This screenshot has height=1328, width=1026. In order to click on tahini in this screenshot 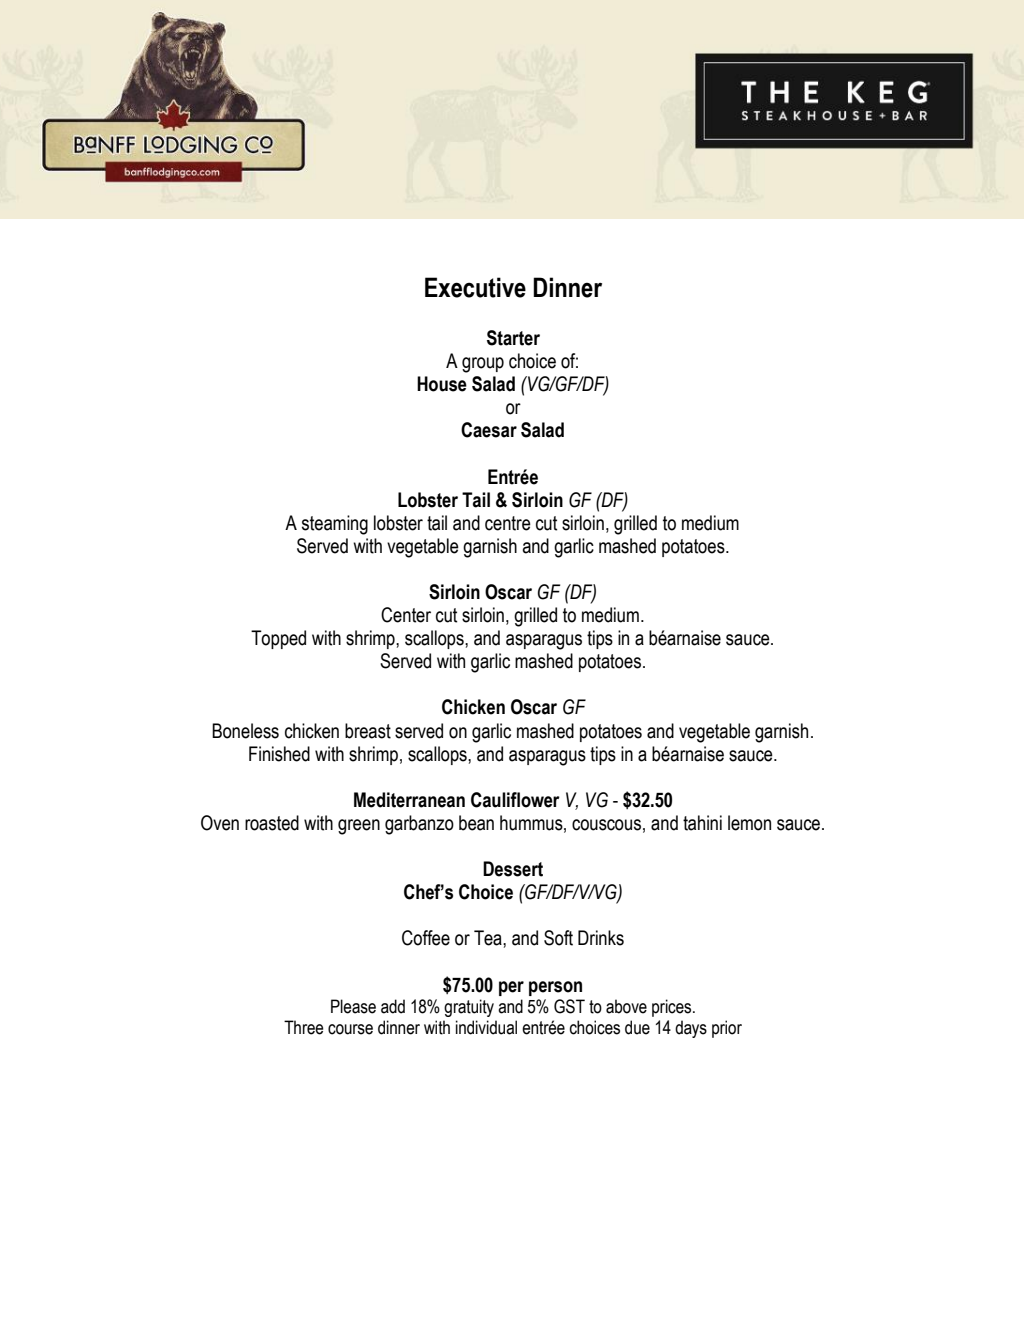, I will do `click(702, 823)`.
